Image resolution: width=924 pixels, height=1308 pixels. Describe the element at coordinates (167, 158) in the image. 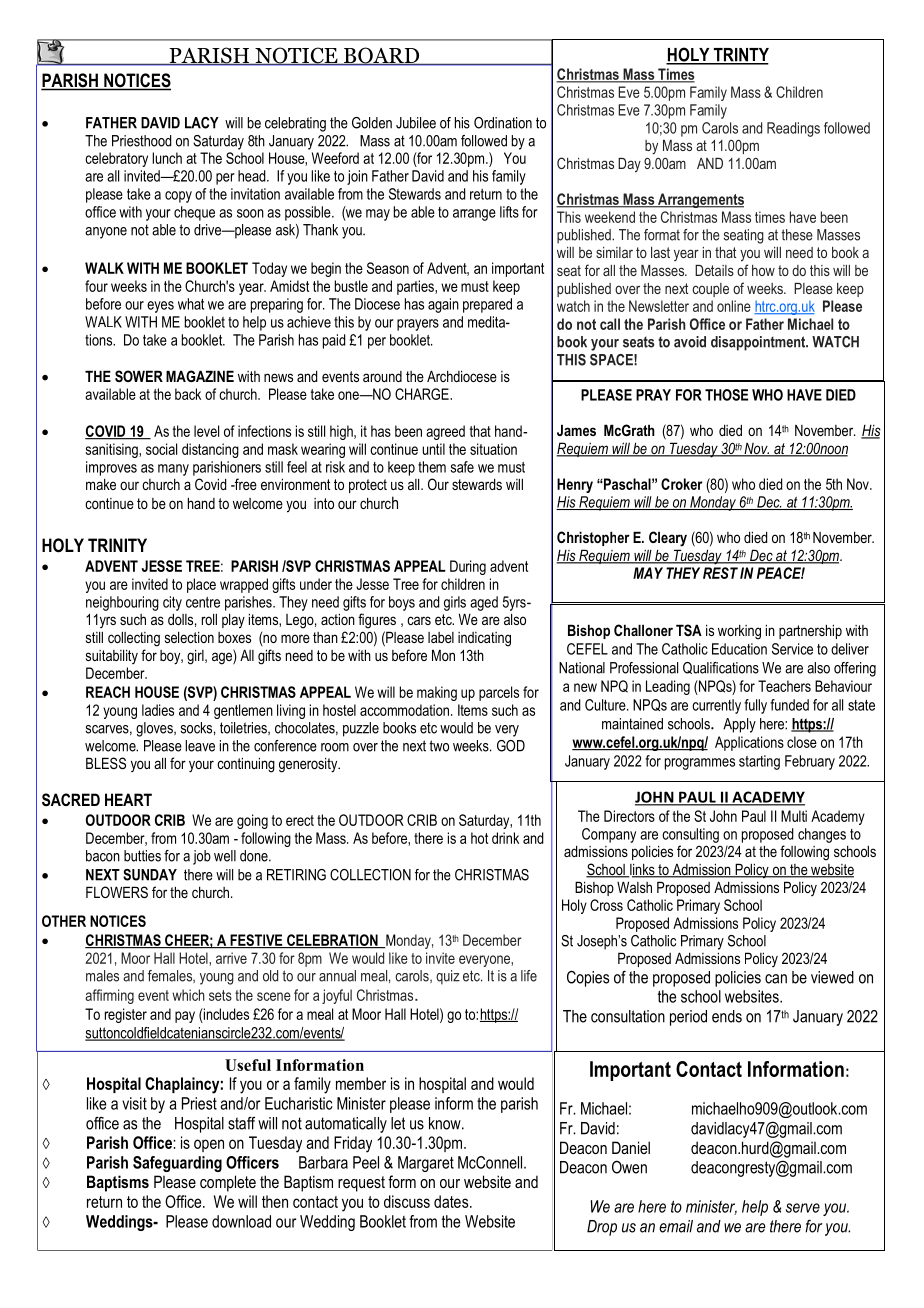

I see `lunch` at that location.
